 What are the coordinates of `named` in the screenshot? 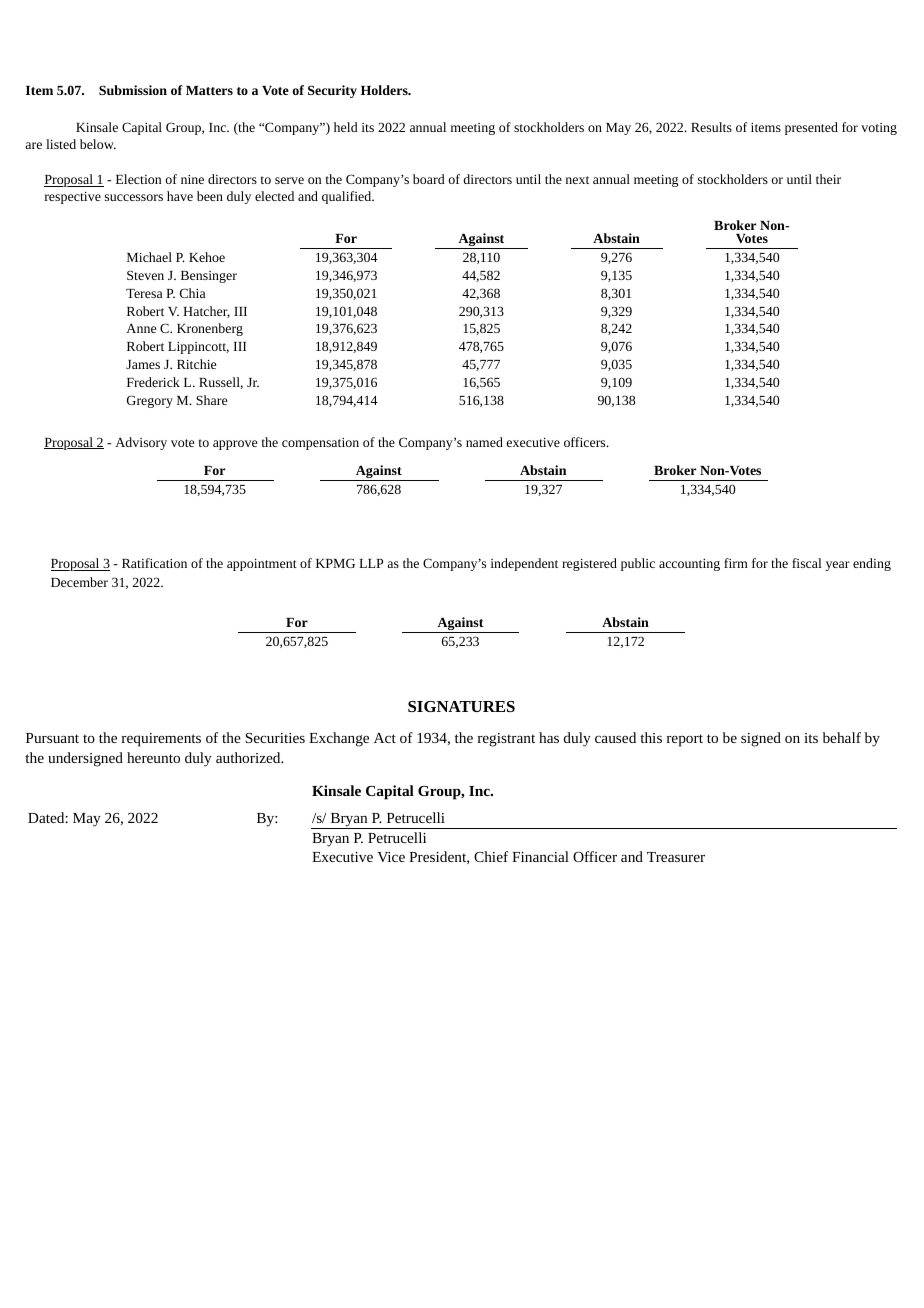 It's located at (484, 442).
